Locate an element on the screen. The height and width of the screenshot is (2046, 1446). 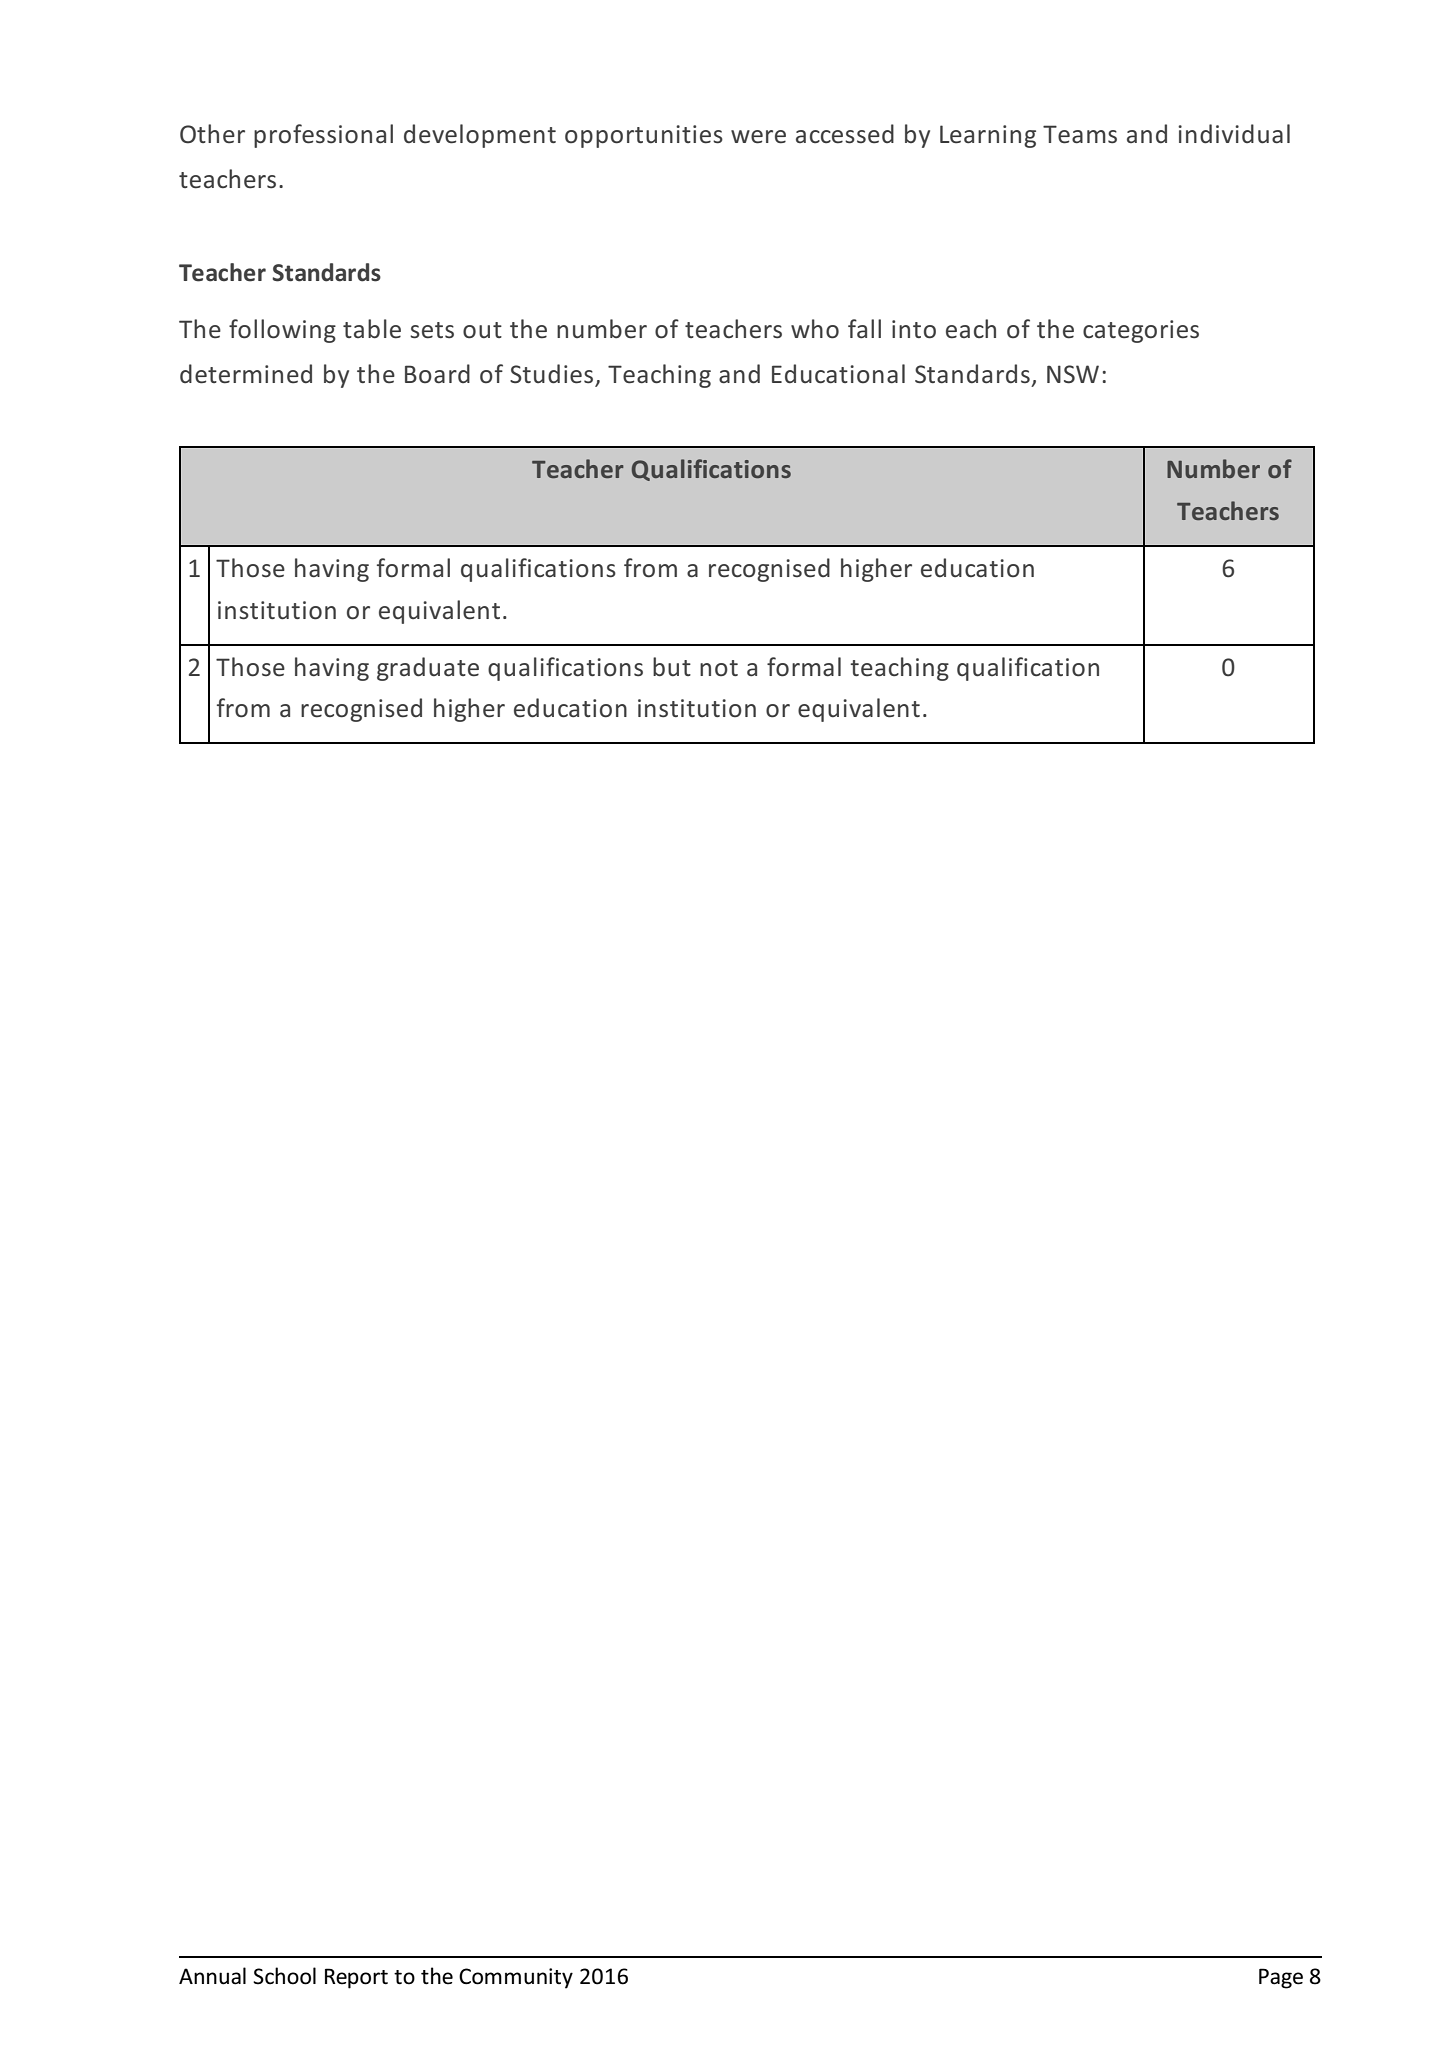
Report is located at coordinates (356, 1978).
